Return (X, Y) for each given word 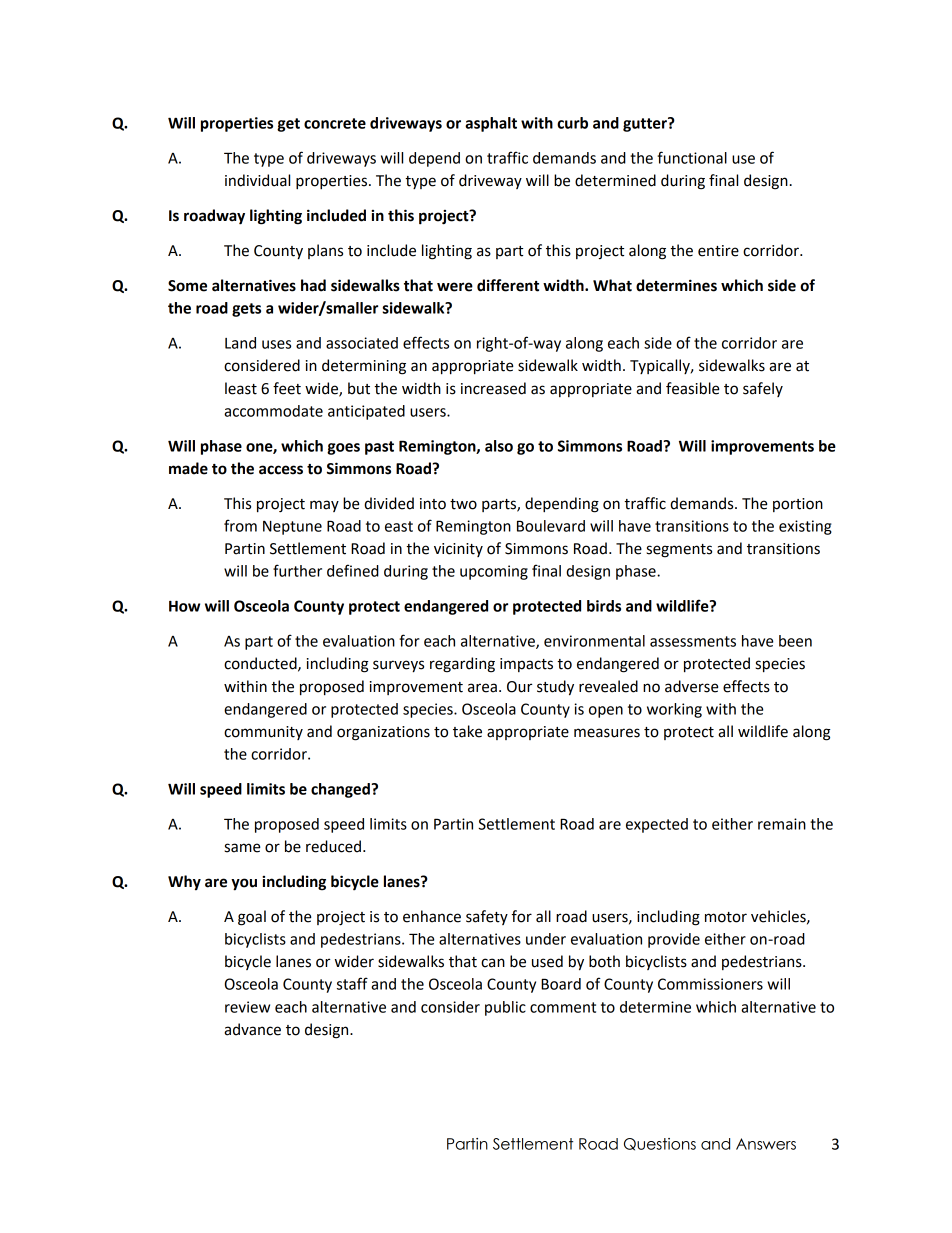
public (505, 1008)
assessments (693, 641)
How (184, 606)
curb (572, 123)
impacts (526, 665)
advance (252, 1029)
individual (257, 180)
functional (692, 157)
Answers (766, 1144)
